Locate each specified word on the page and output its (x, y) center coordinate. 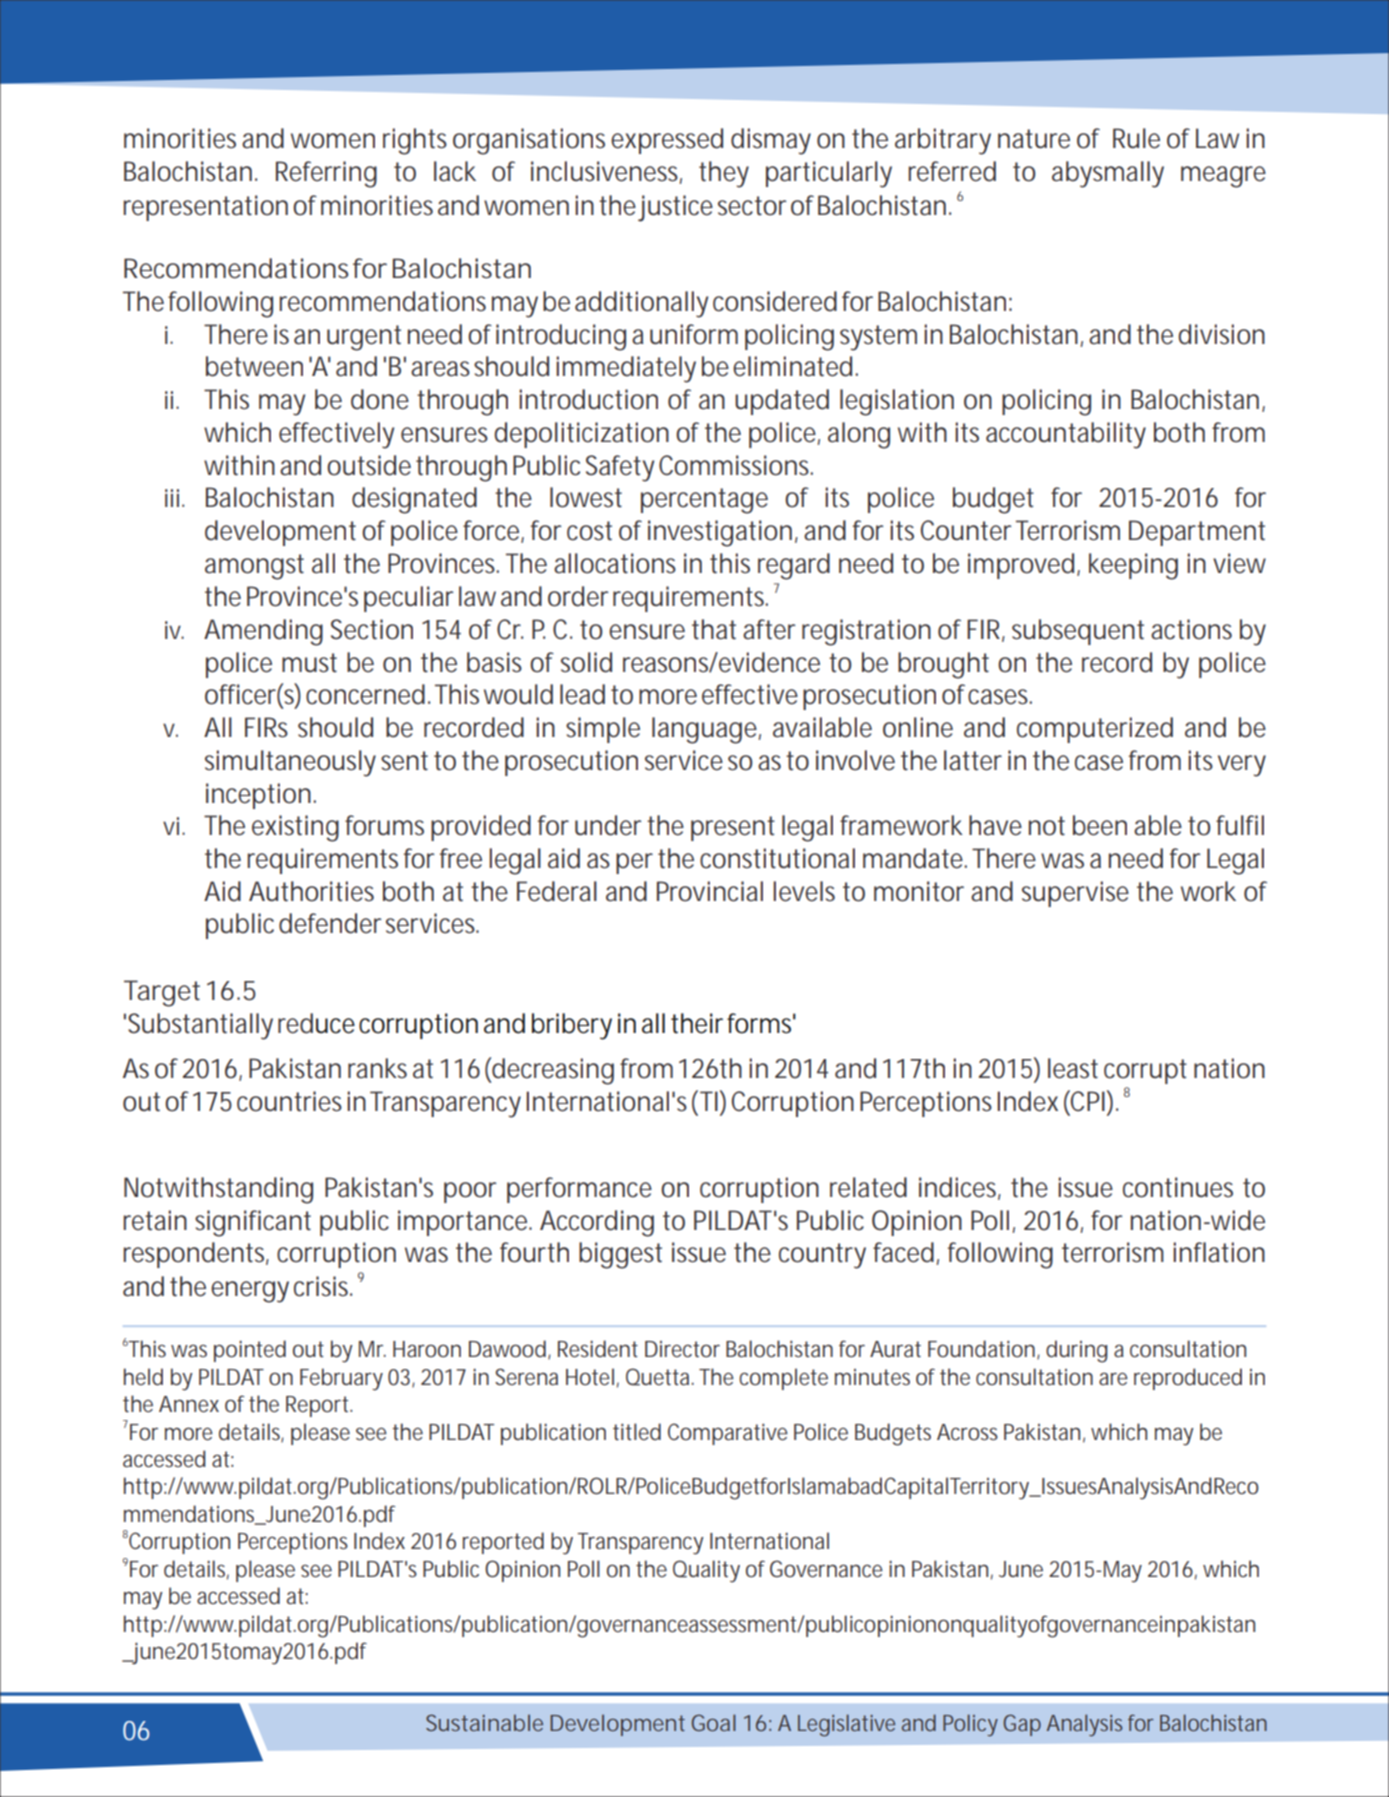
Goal (714, 1722)
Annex (189, 1404)
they (724, 174)
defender (330, 923)
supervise (1075, 894)
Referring (326, 174)
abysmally (1108, 174)
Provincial (710, 891)
